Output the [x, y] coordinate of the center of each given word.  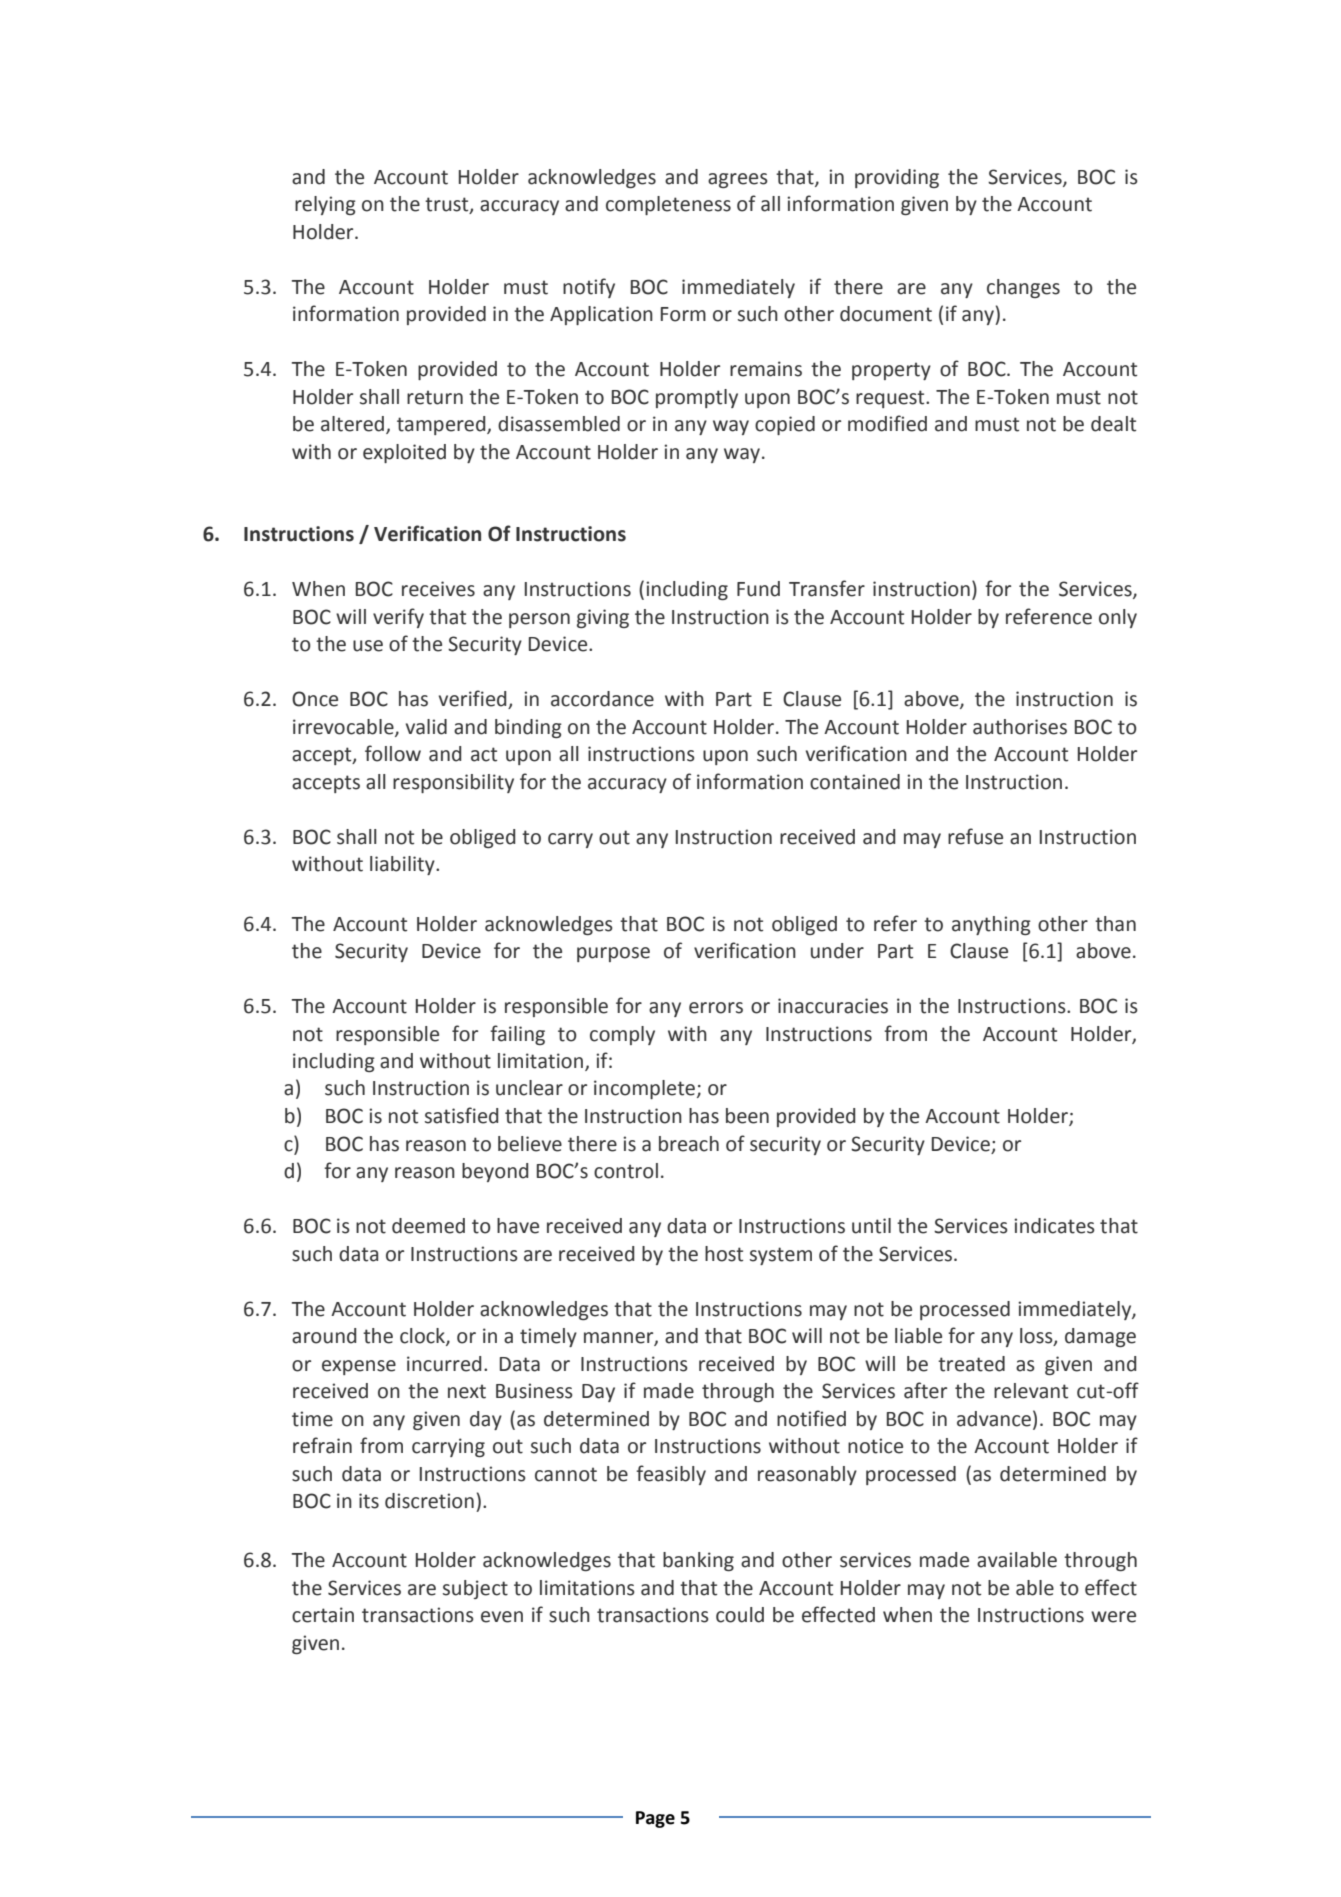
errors [716, 1008]
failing [517, 1035]
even [502, 1617]
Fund [758, 589]
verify [398, 618]
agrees [738, 180]
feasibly [671, 1475]
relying [325, 205]
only [1118, 618]
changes [1023, 288]
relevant [1031, 1391]
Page [655, 1819]
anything [991, 925]
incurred [444, 1364]
